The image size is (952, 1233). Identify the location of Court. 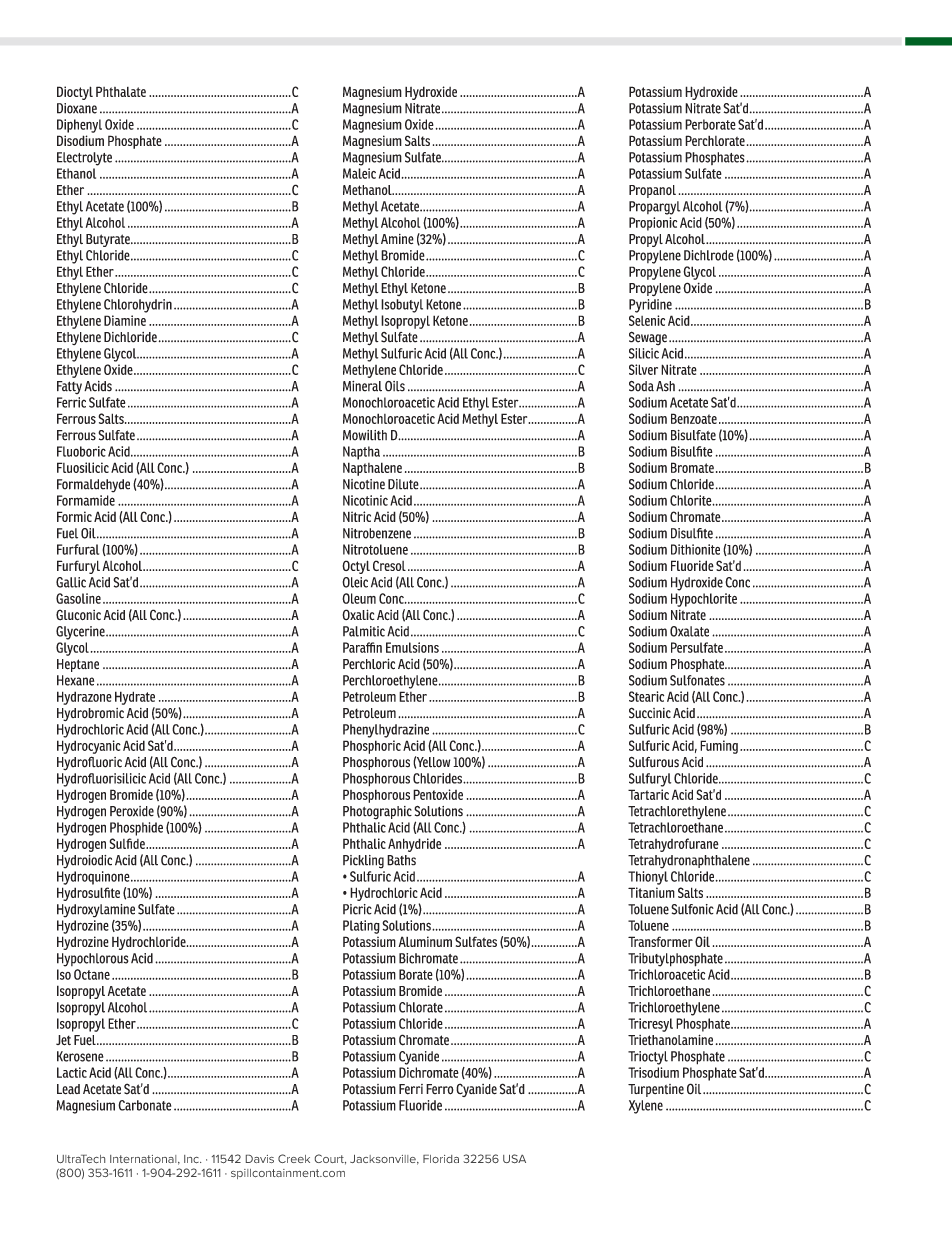
(330, 1159).
